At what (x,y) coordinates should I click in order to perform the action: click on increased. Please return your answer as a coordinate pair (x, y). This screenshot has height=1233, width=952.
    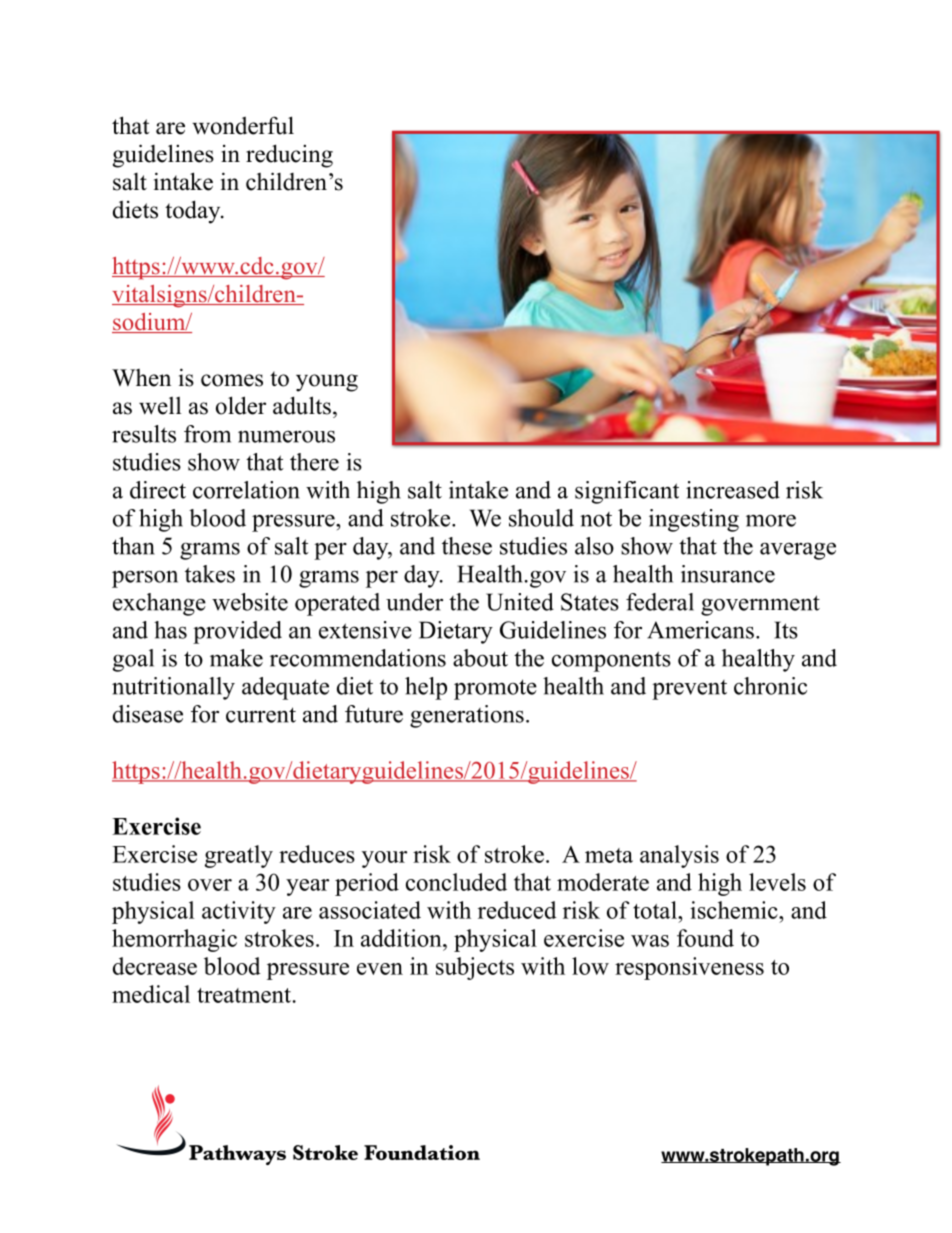
    Looking at the image, I should click on (733, 490).
